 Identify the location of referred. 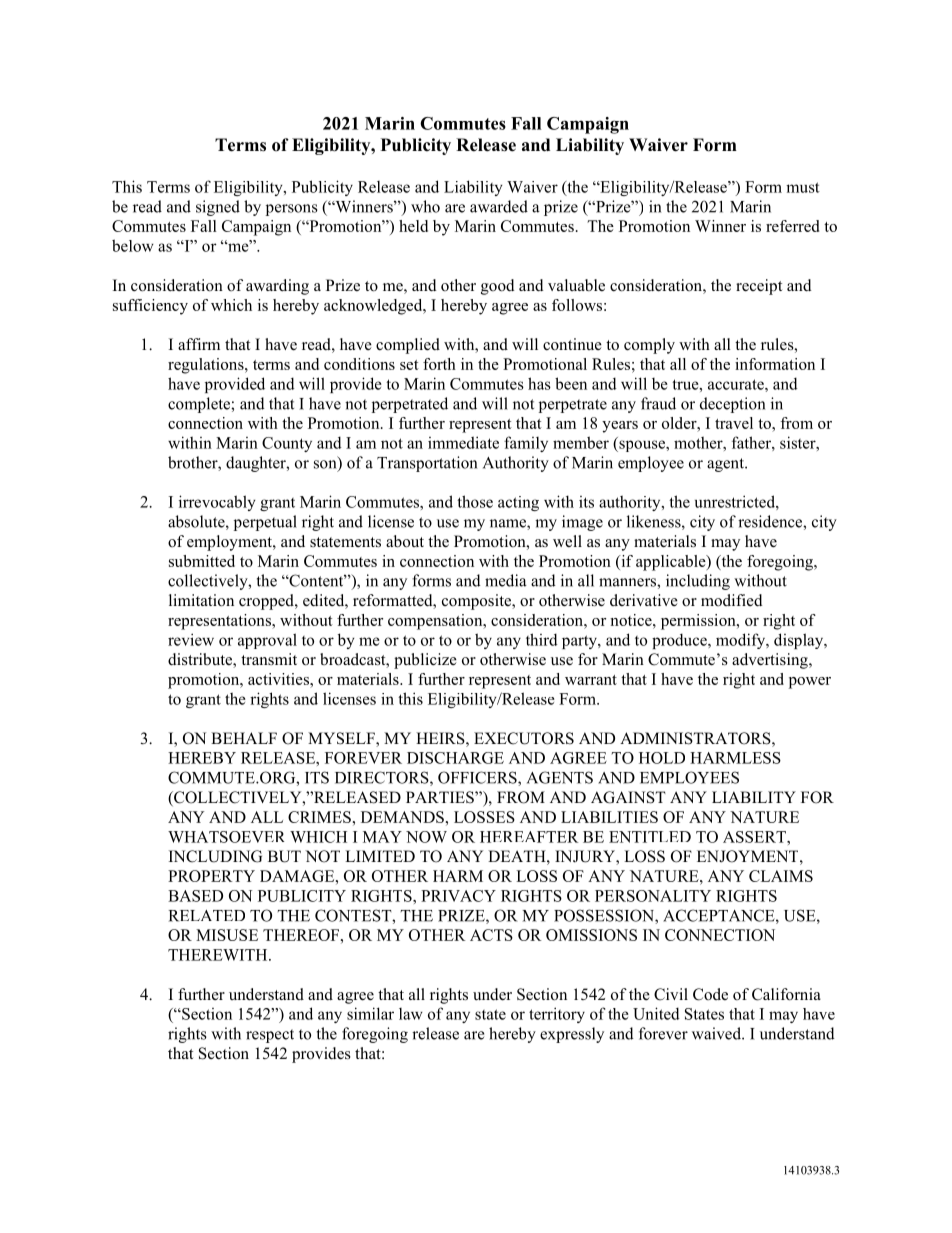
(792, 226).
